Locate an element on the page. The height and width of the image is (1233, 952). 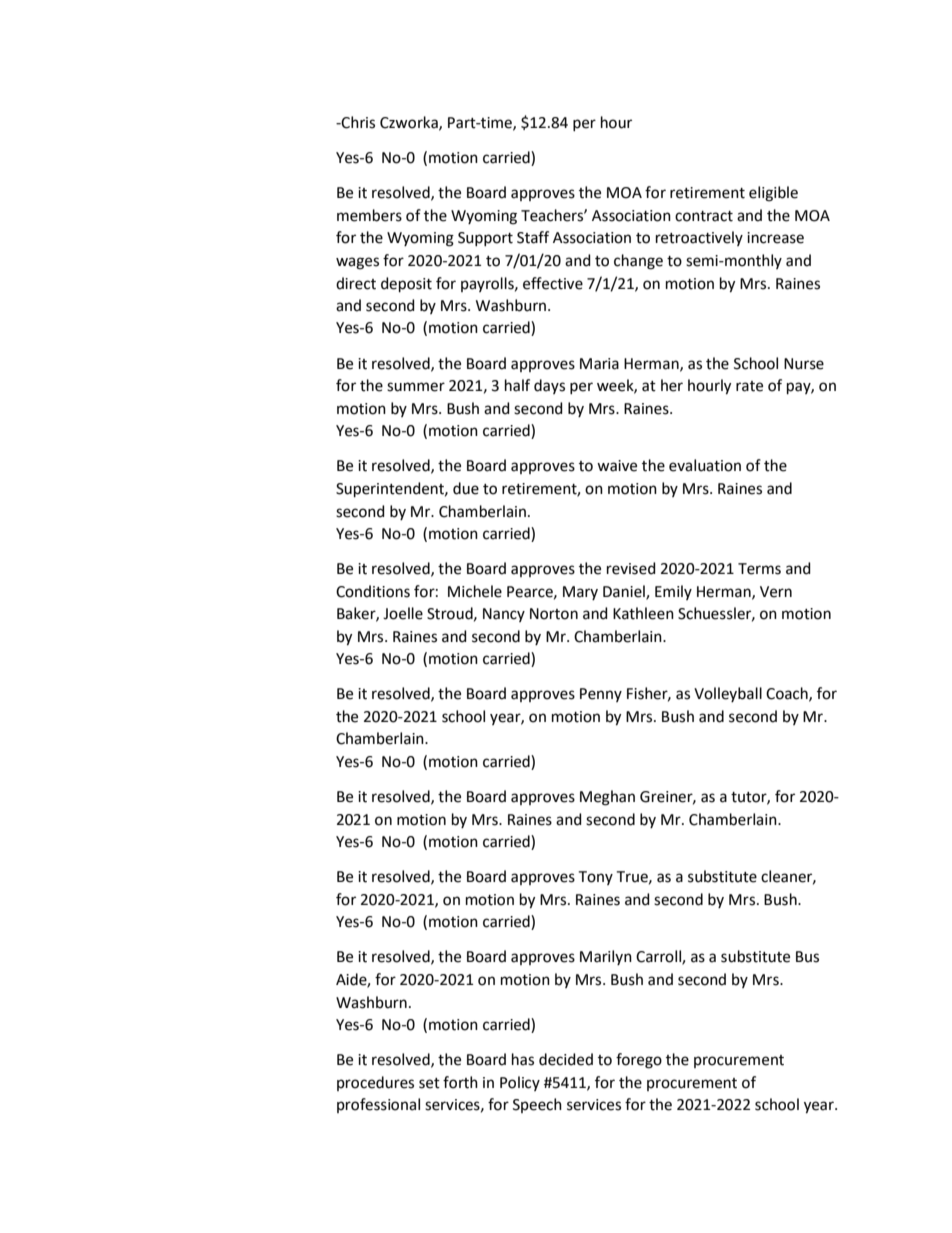
eligible is located at coordinates (773, 194).
